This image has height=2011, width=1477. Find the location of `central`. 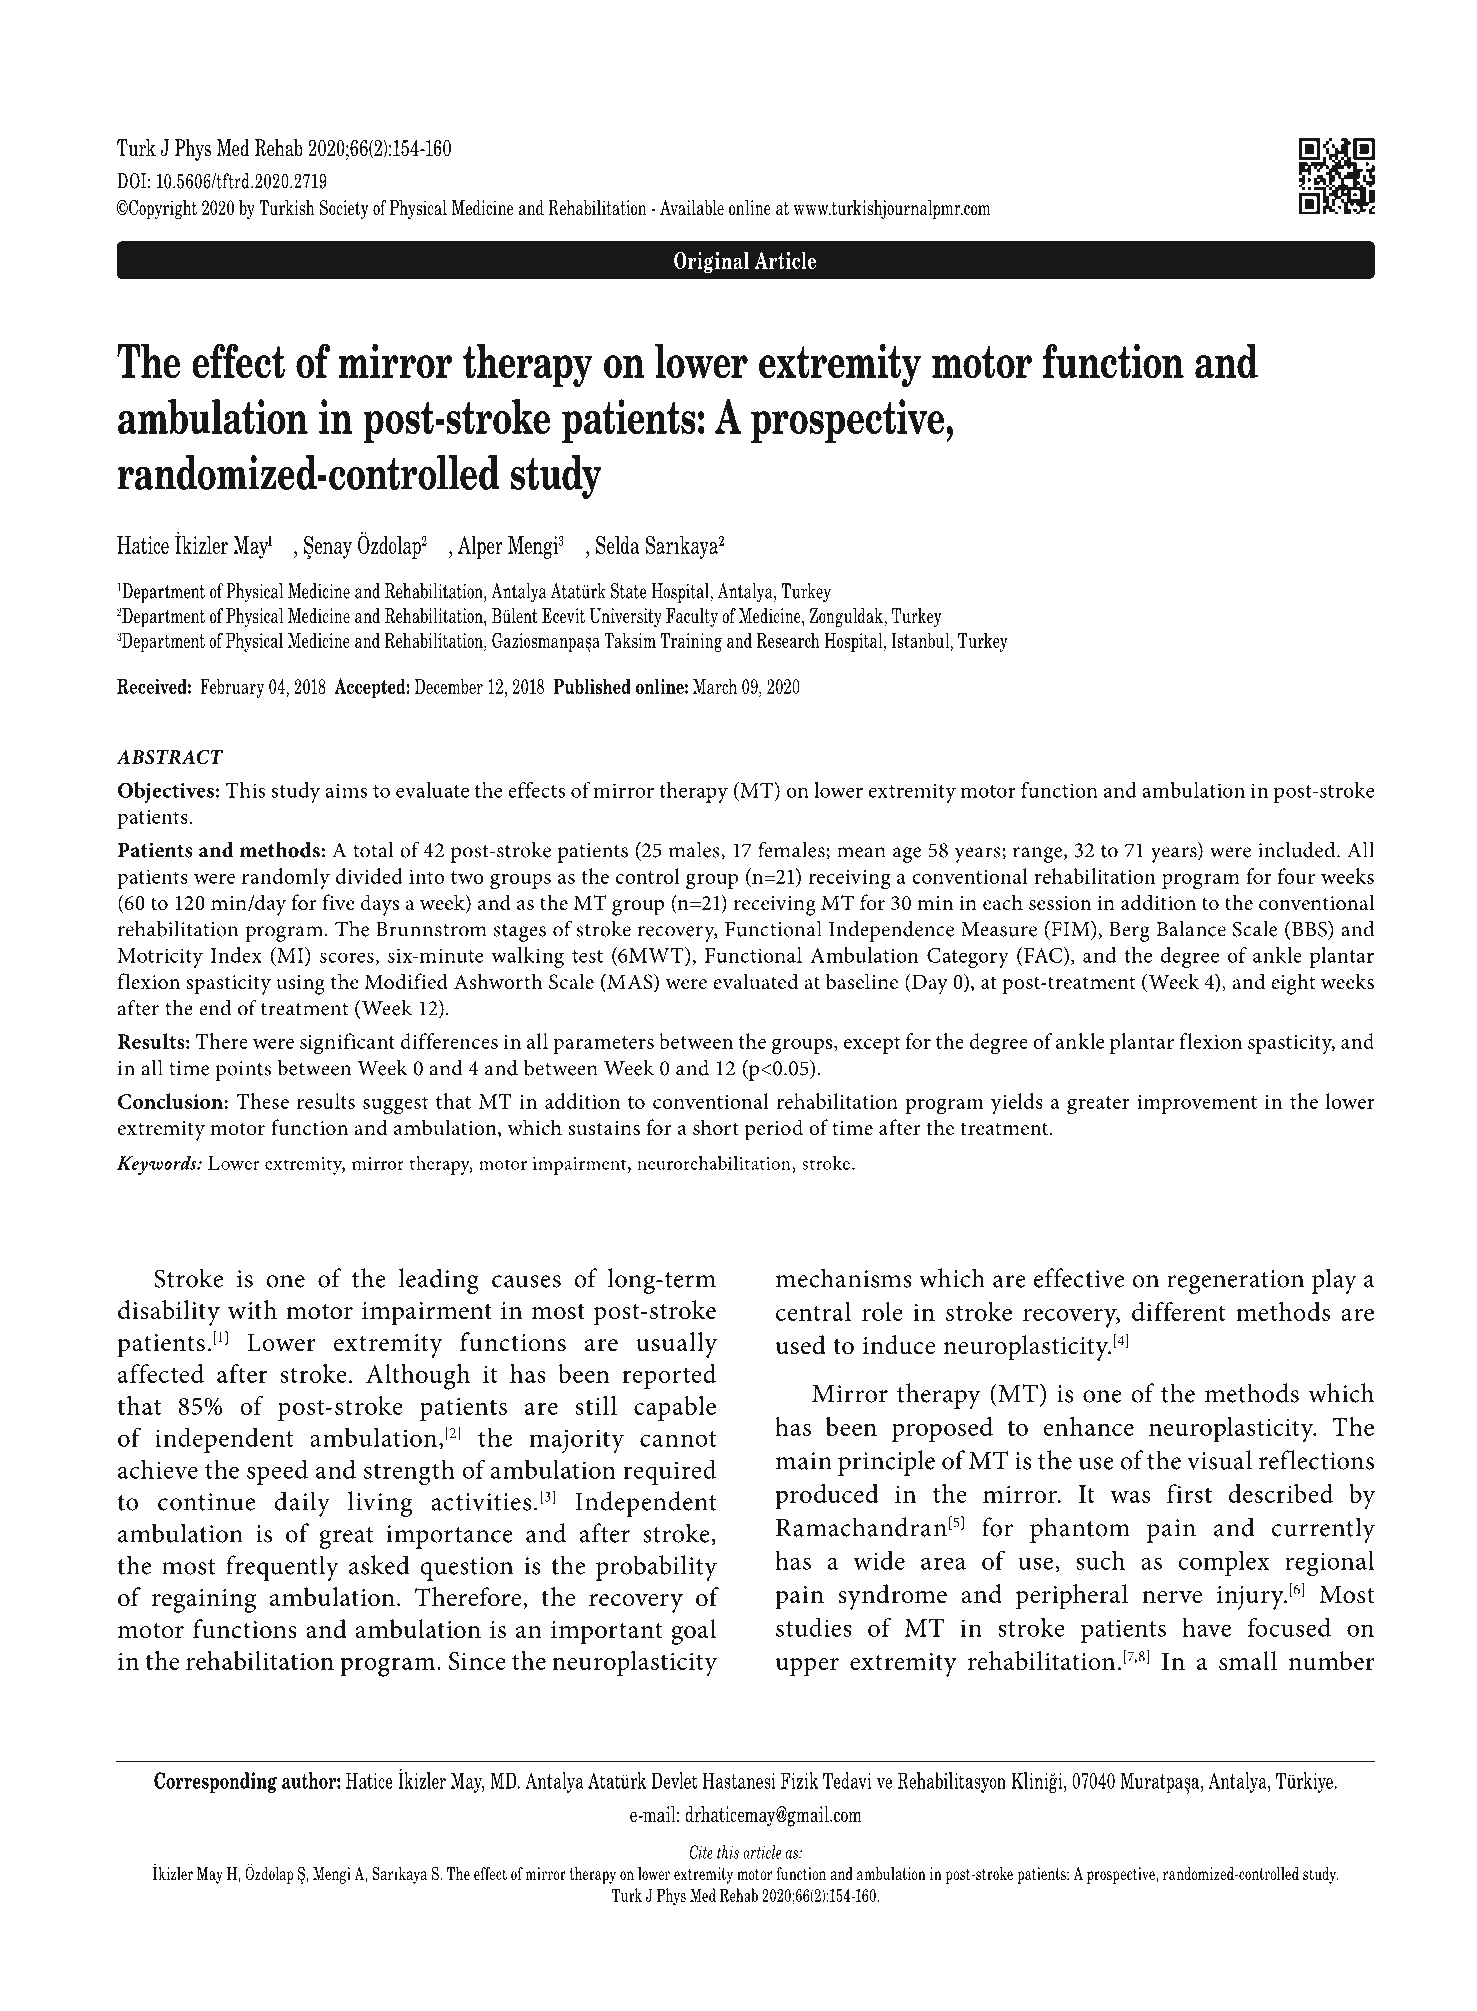

central is located at coordinates (813, 1311).
